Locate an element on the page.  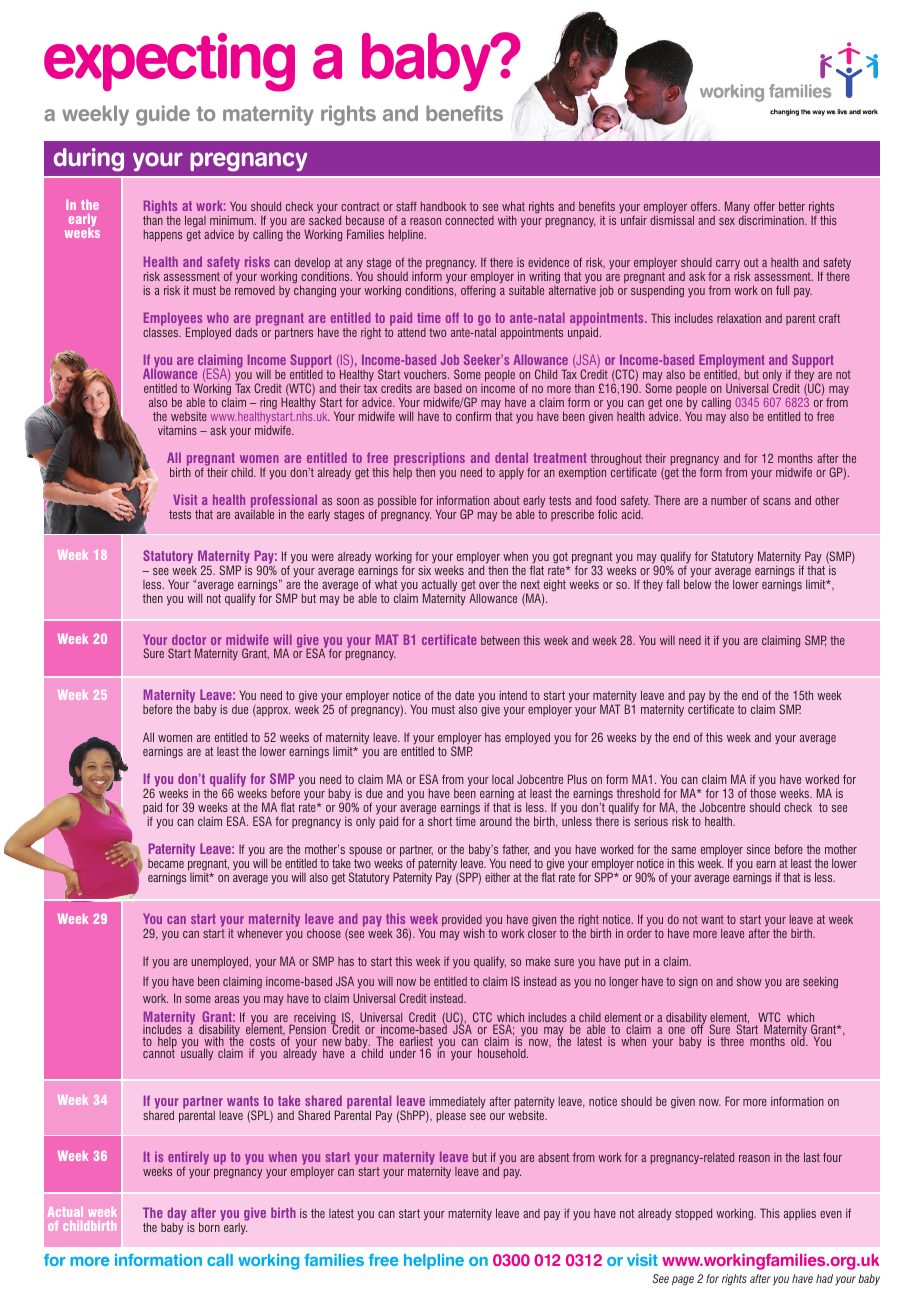
wish is located at coordinates (474, 933).
